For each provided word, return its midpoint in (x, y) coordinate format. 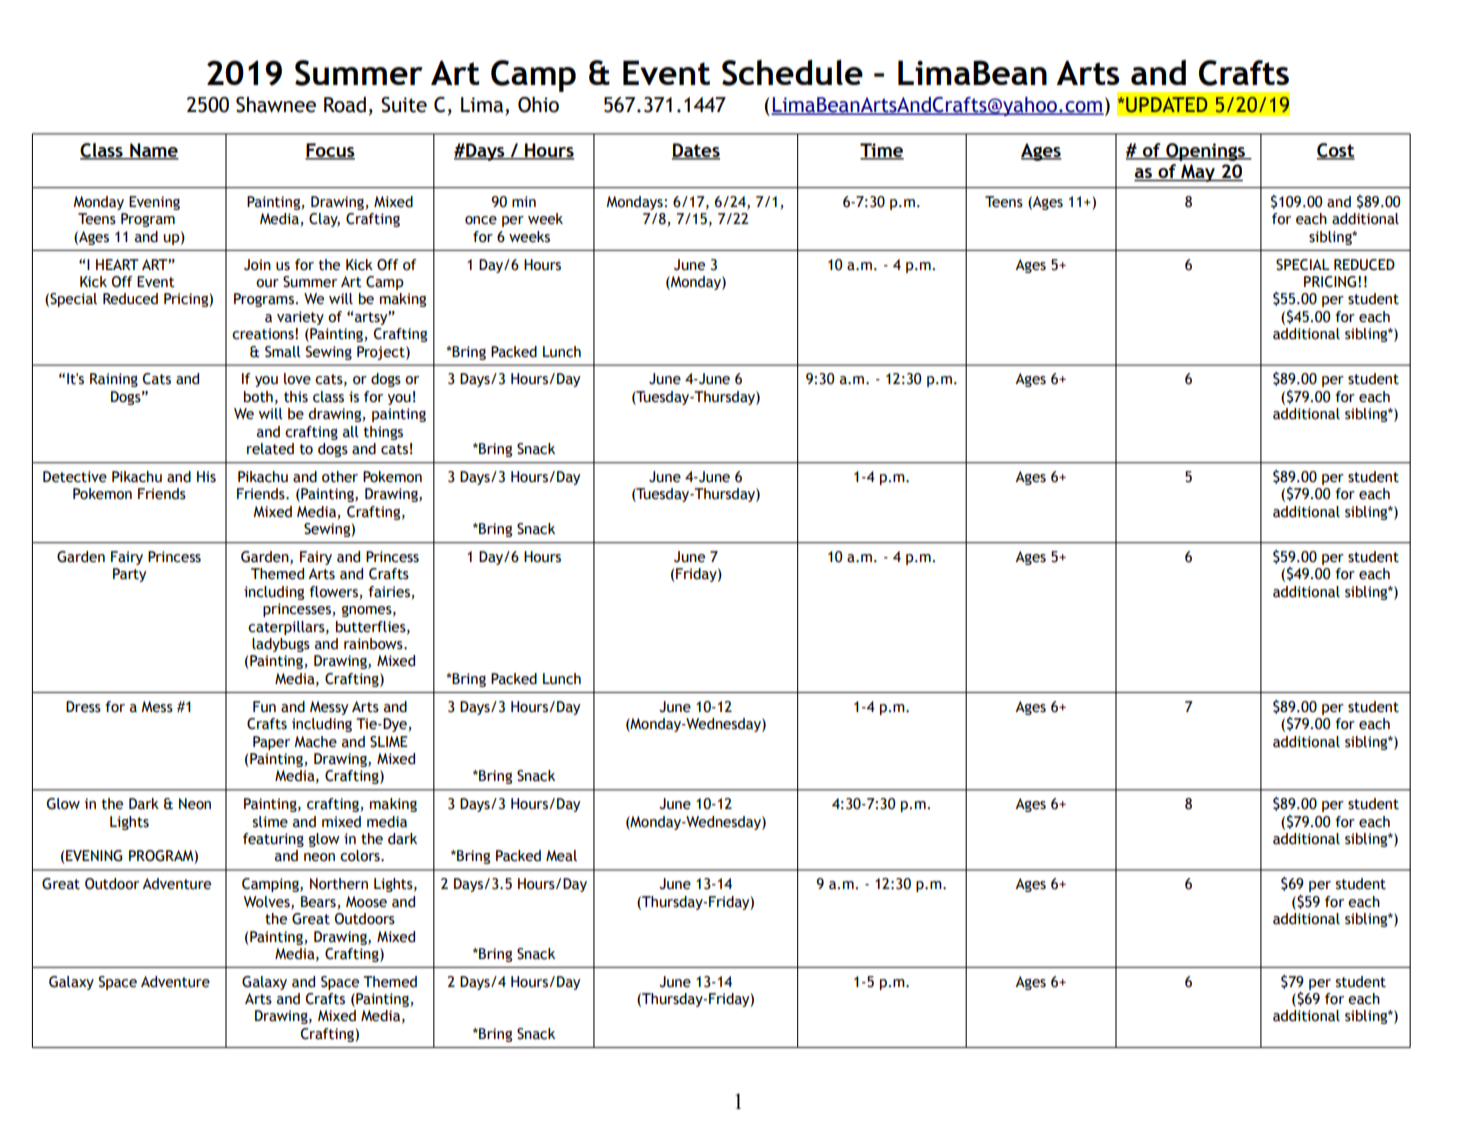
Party (129, 575)
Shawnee (276, 105)
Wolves (268, 902)
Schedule (792, 73)
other (340, 477)
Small (283, 352)
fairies (389, 592)
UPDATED (1167, 105)
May (1198, 173)
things (383, 433)
